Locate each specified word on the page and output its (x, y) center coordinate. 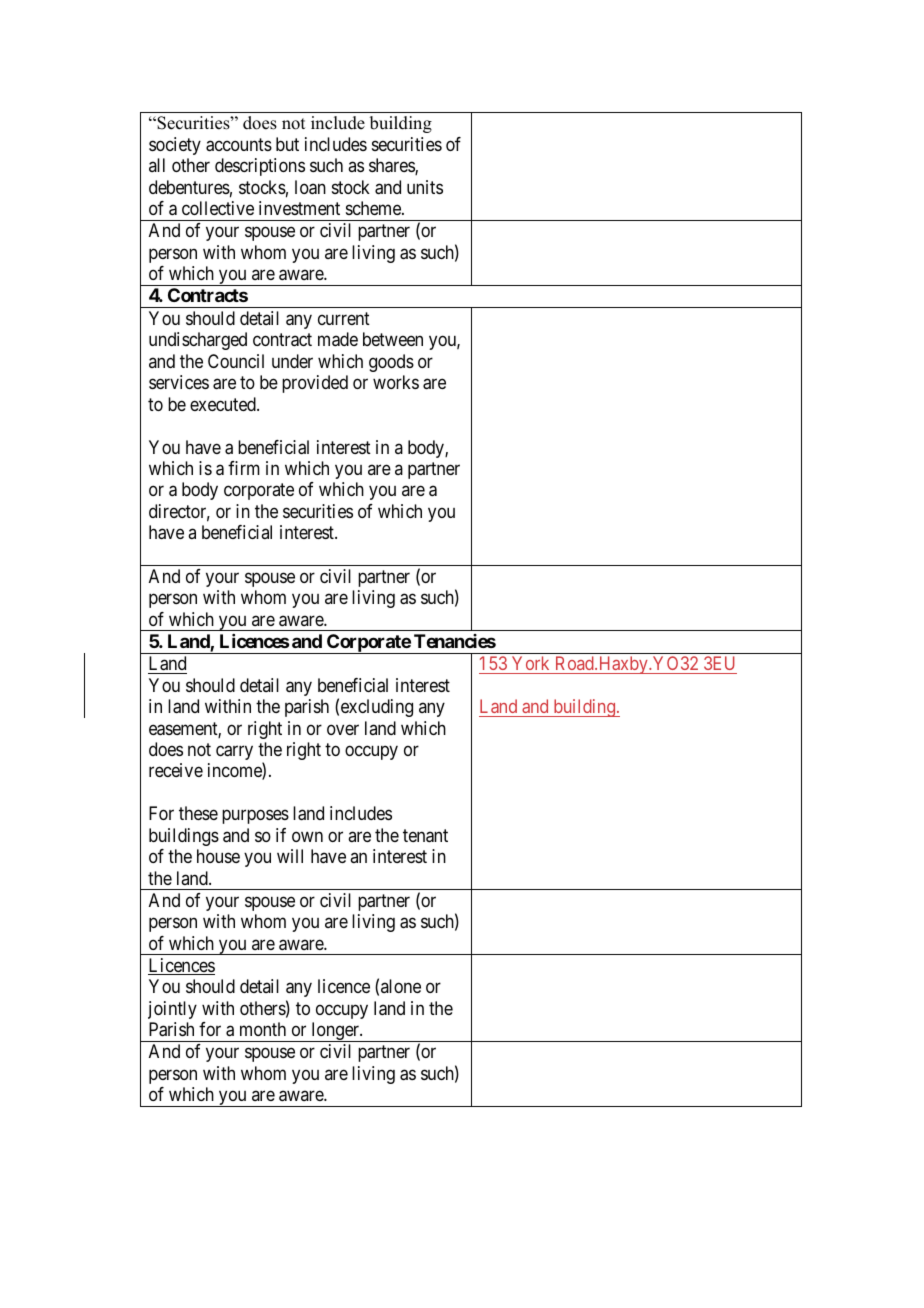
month (263, 1029)
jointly (172, 1010)
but (287, 144)
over (343, 729)
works (396, 382)
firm (244, 468)
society (175, 146)
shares (392, 166)
